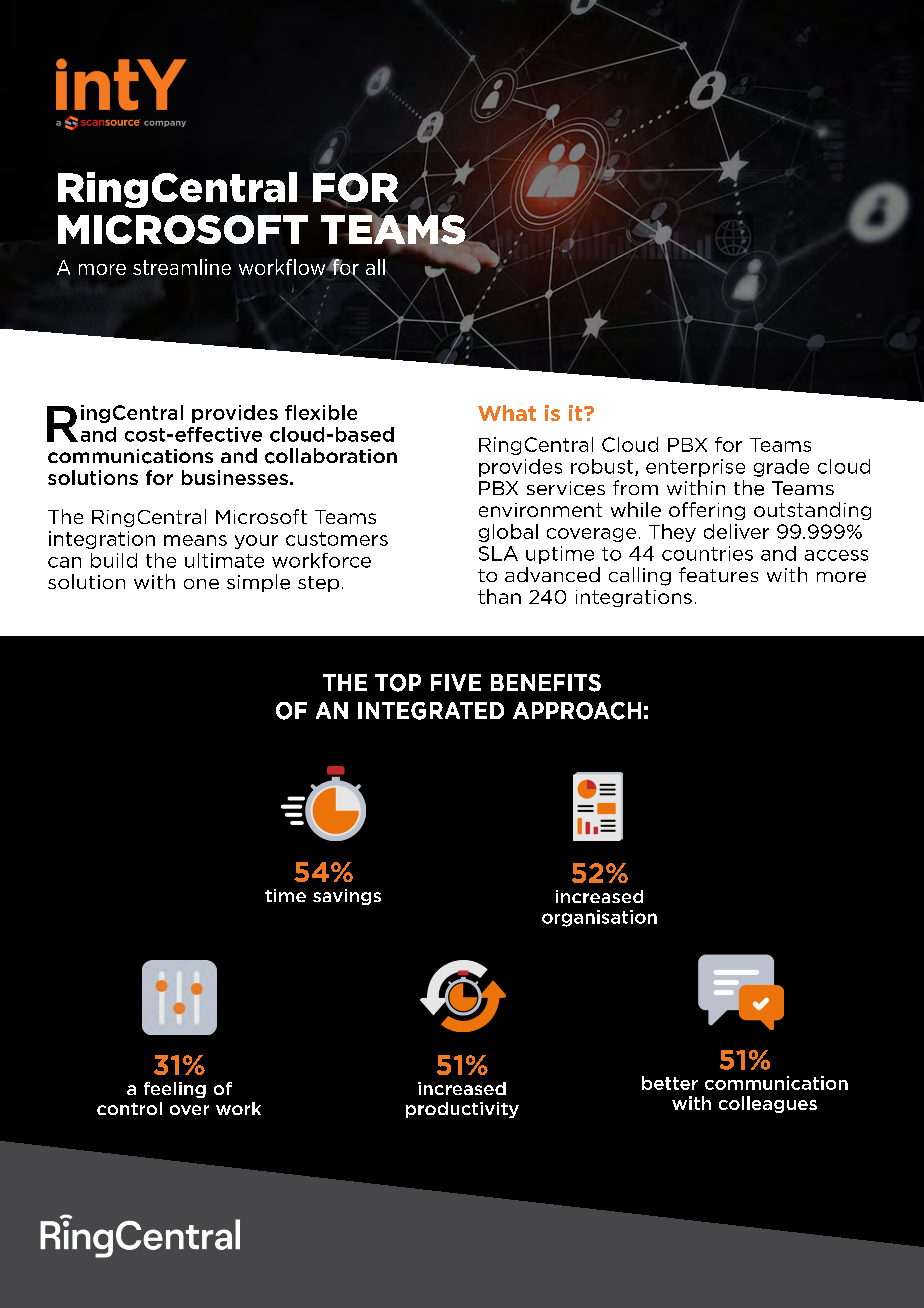  Describe the element at coordinates (670, 1083) in the screenshot. I see `better` at that location.
